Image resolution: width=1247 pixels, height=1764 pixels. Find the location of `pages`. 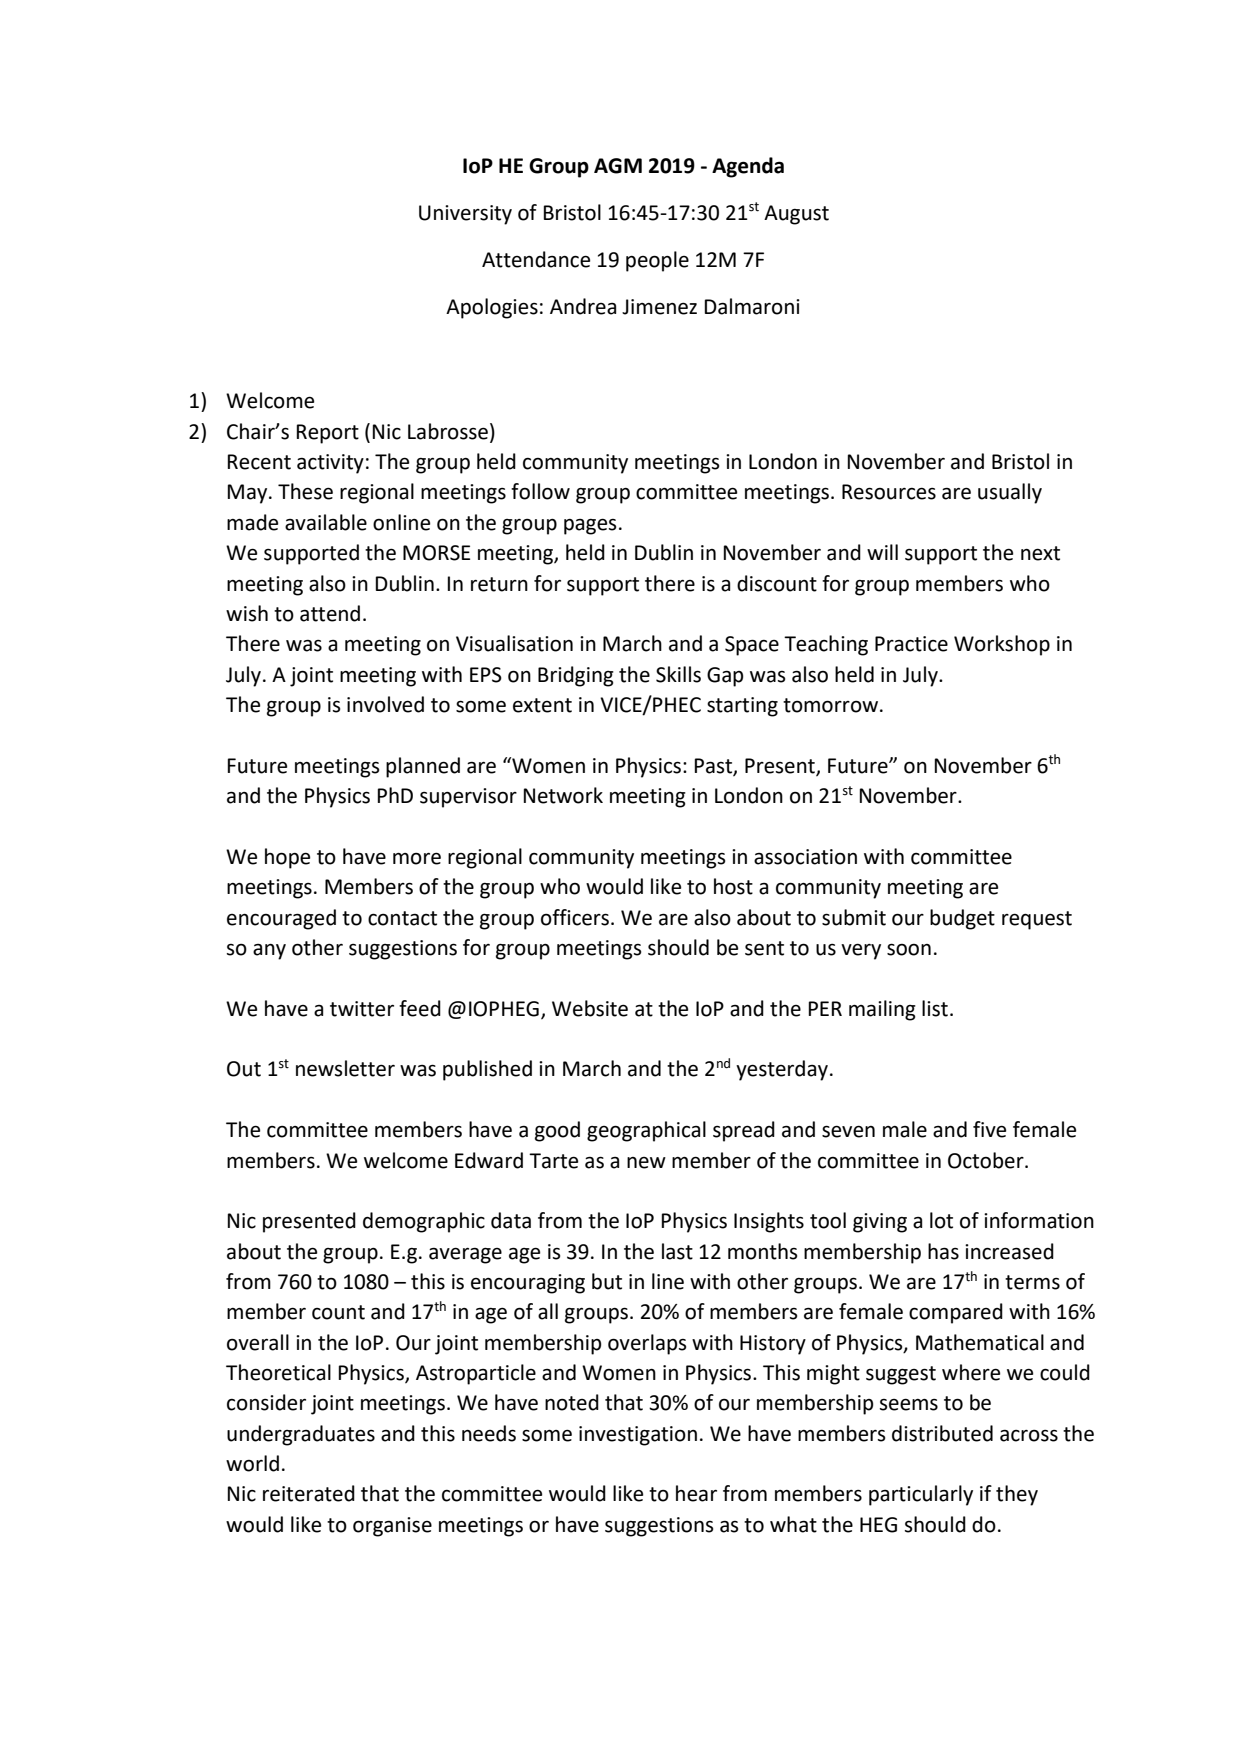

pages is located at coordinates (590, 526).
